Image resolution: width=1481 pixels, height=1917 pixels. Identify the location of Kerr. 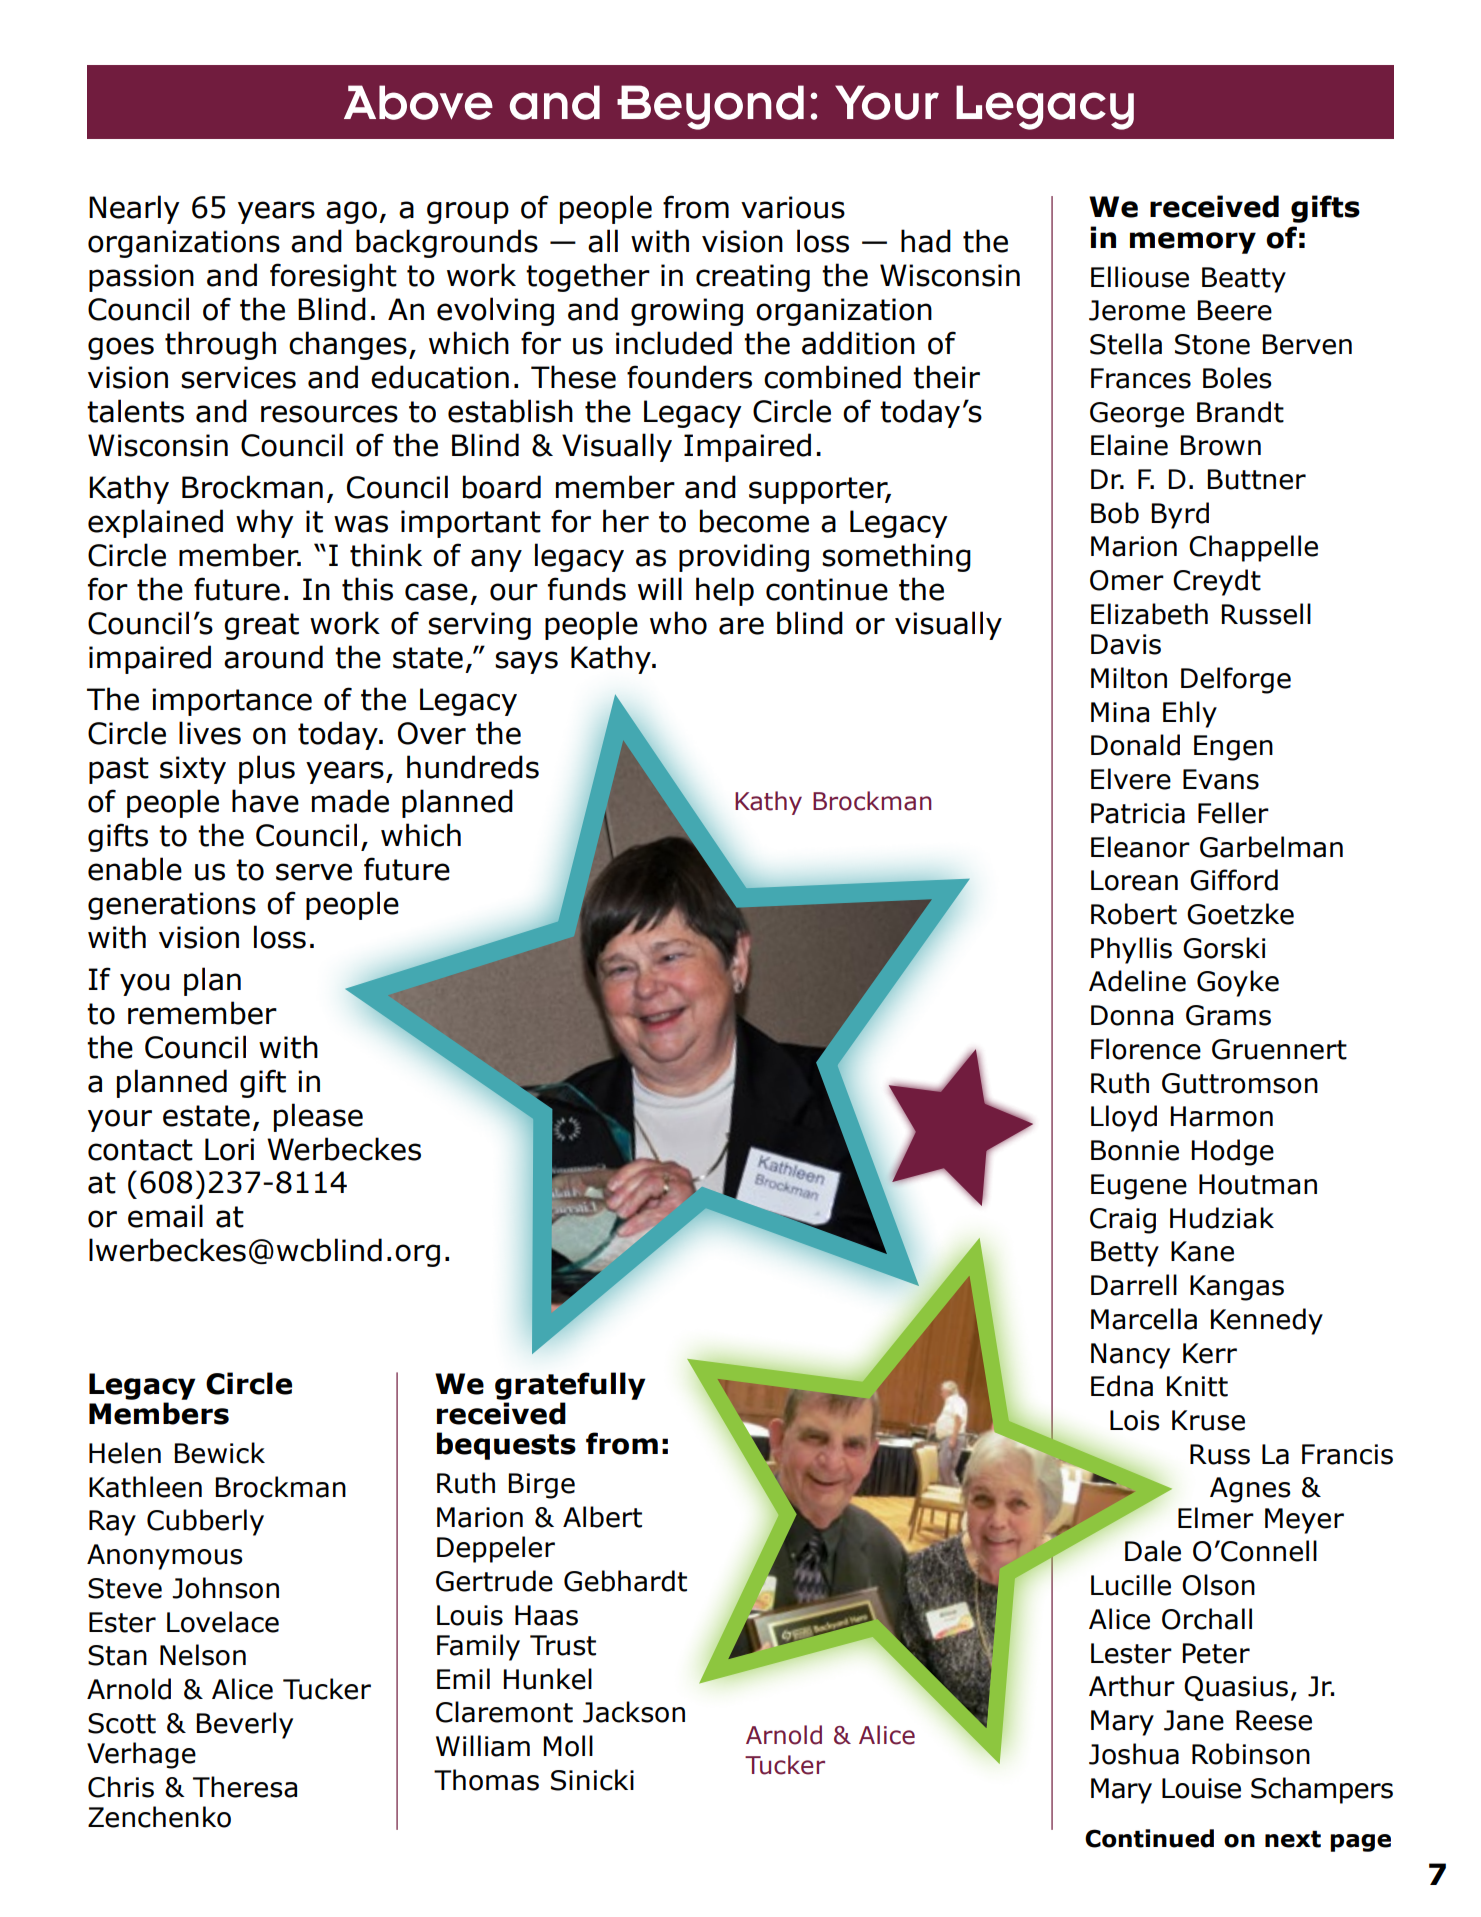
(1210, 1353).
